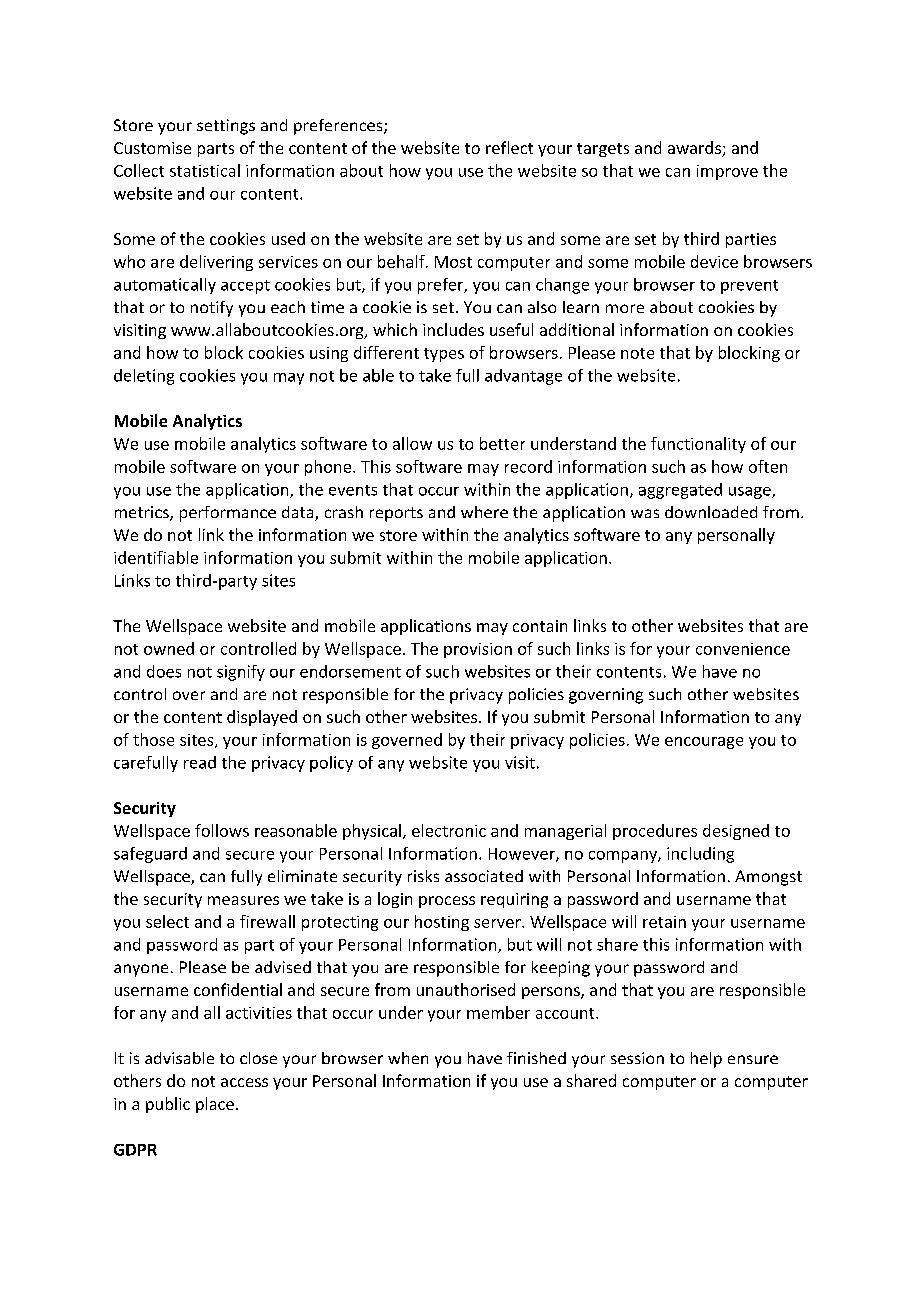 The width and height of the screenshot is (924, 1308). I want to click on help, so click(706, 1060).
